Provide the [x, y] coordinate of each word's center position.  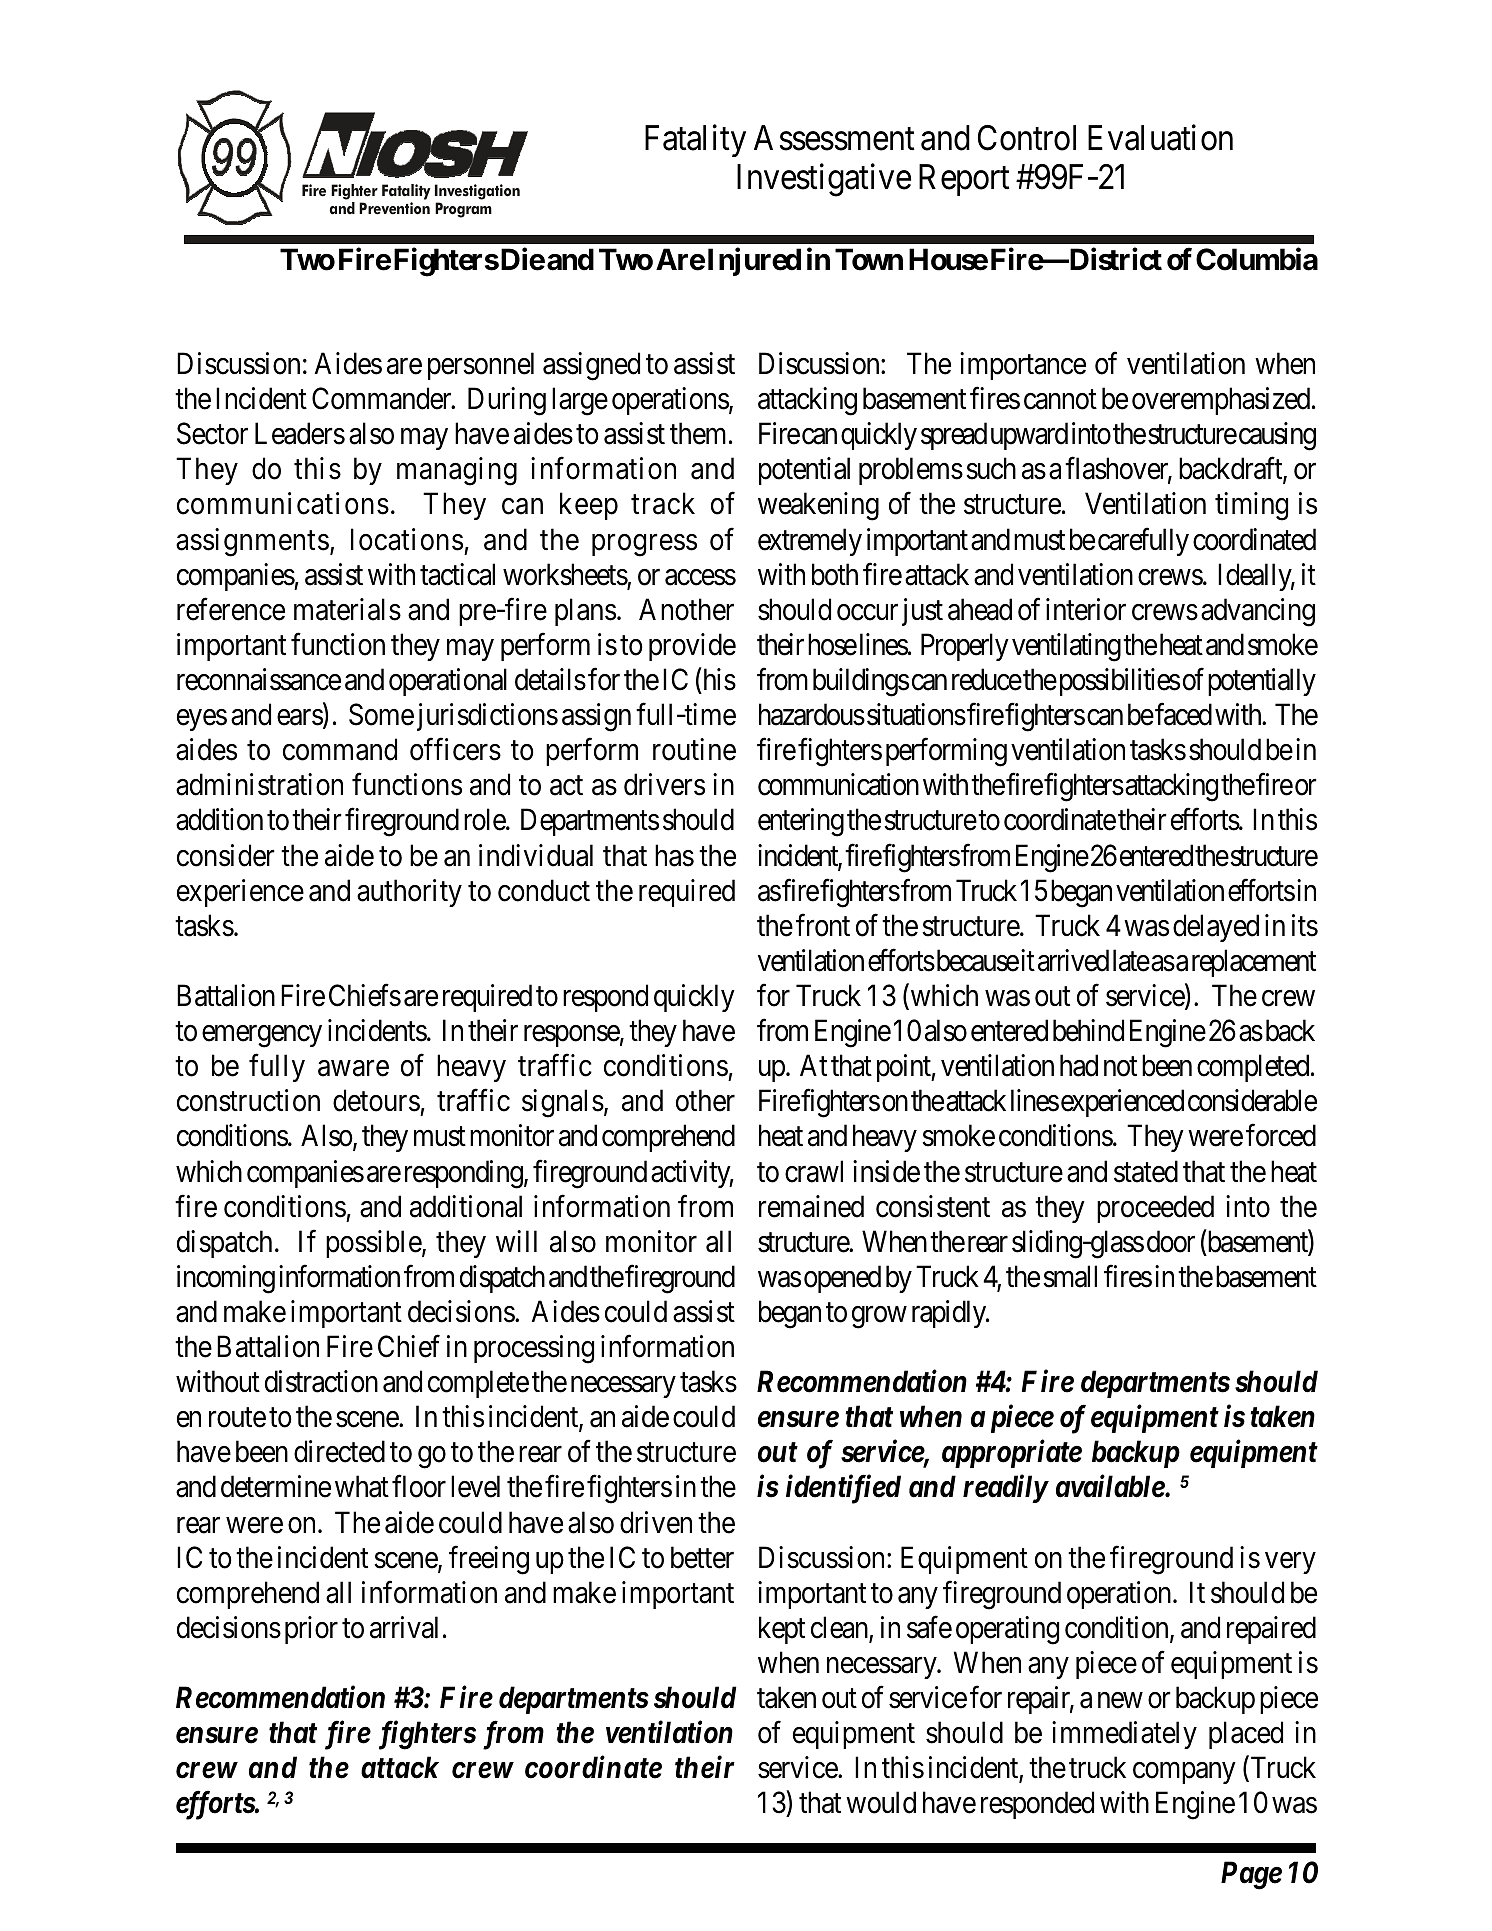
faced [1182, 714]
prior [311, 1630]
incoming [226, 1279]
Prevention [394, 208]
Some [381, 714]
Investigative [824, 180]
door [1171, 1241]
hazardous [812, 714]
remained [811, 1206]
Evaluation [1160, 138]
